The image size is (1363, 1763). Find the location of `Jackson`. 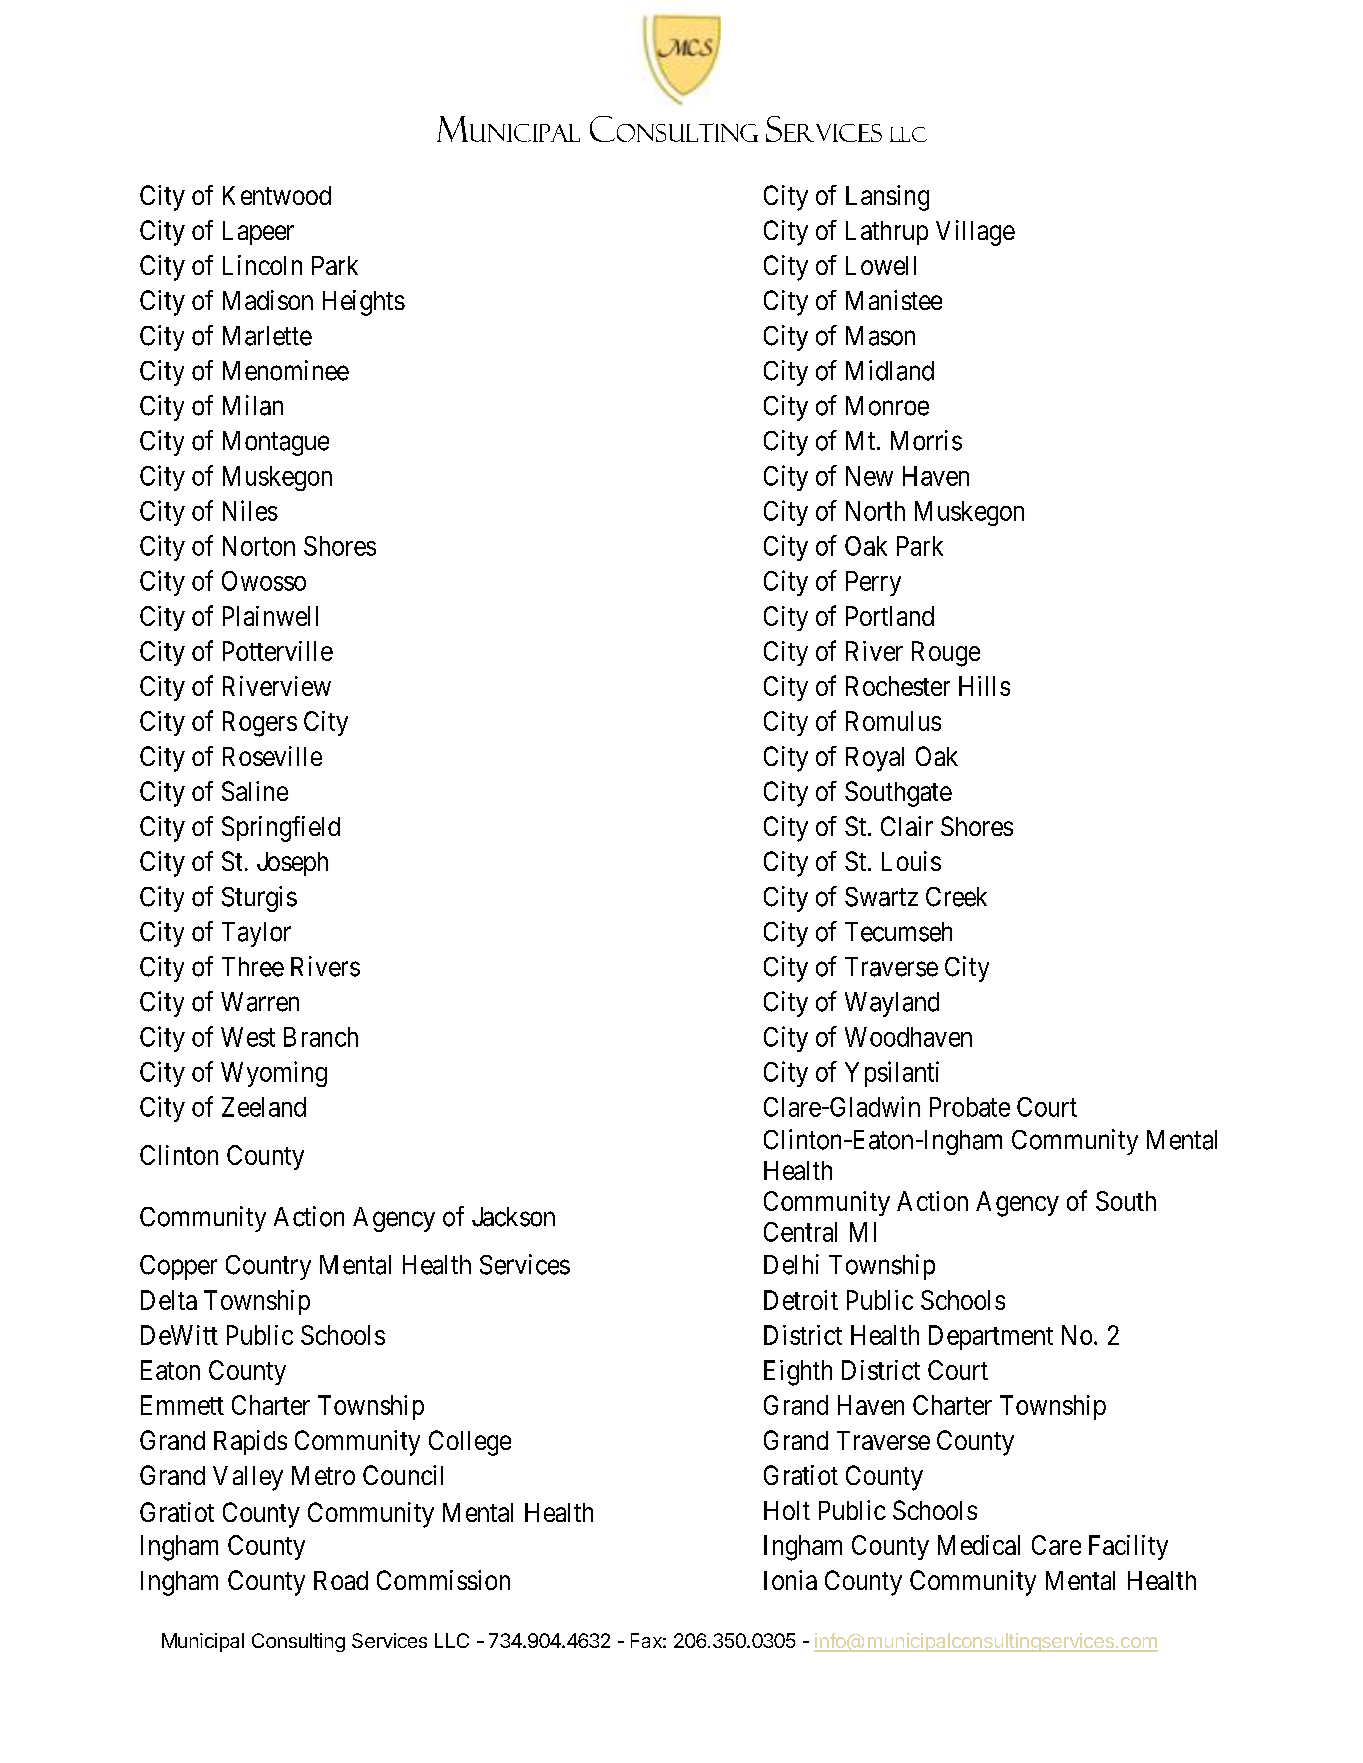

Jackson is located at coordinates (513, 1217).
